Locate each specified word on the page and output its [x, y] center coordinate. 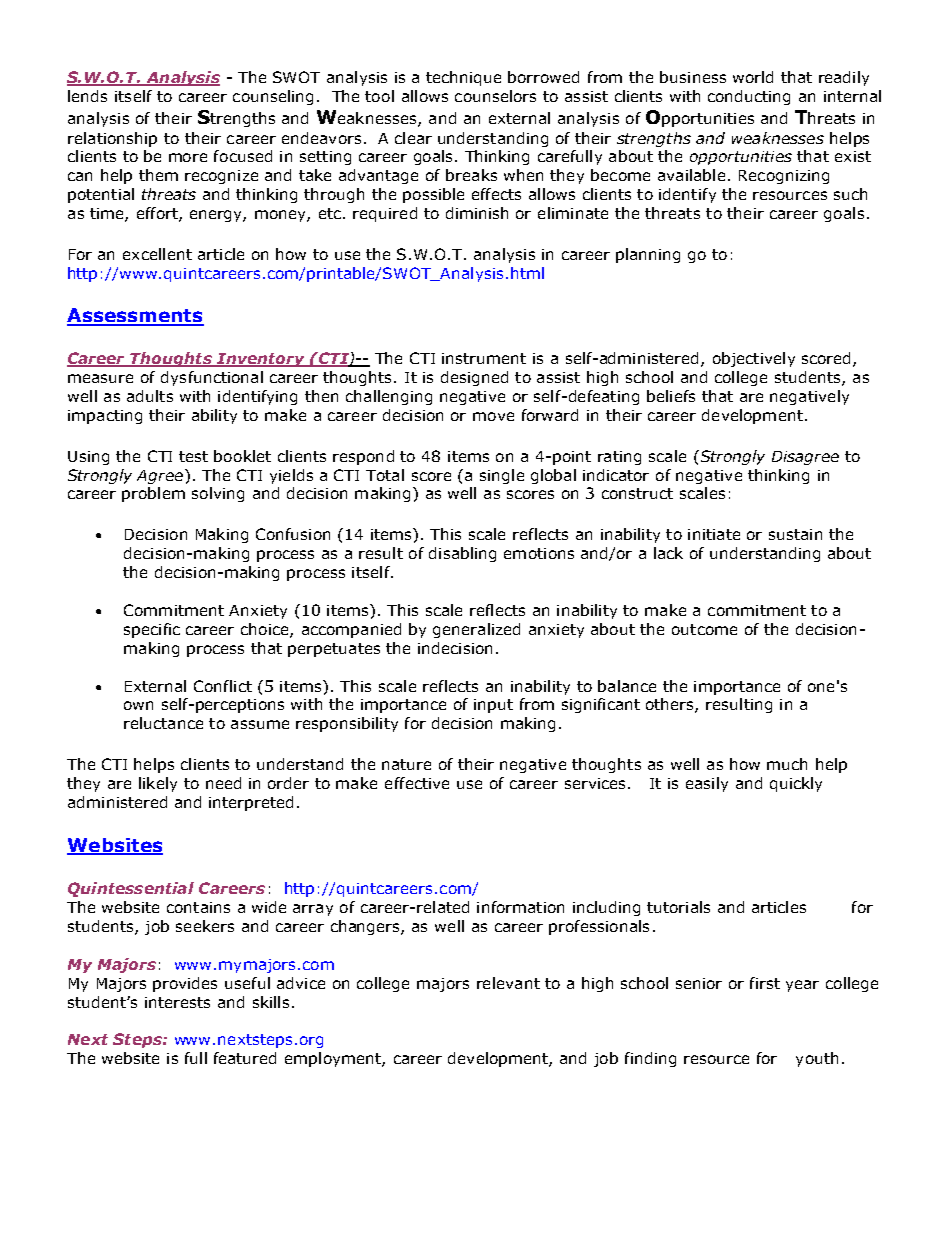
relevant [508, 983]
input [493, 706]
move [493, 416]
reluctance [163, 723]
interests [177, 1002]
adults [150, 396]
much [787, 764]
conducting [749, 97]
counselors [495, 96]
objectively [754, 359]
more [188, 157]
